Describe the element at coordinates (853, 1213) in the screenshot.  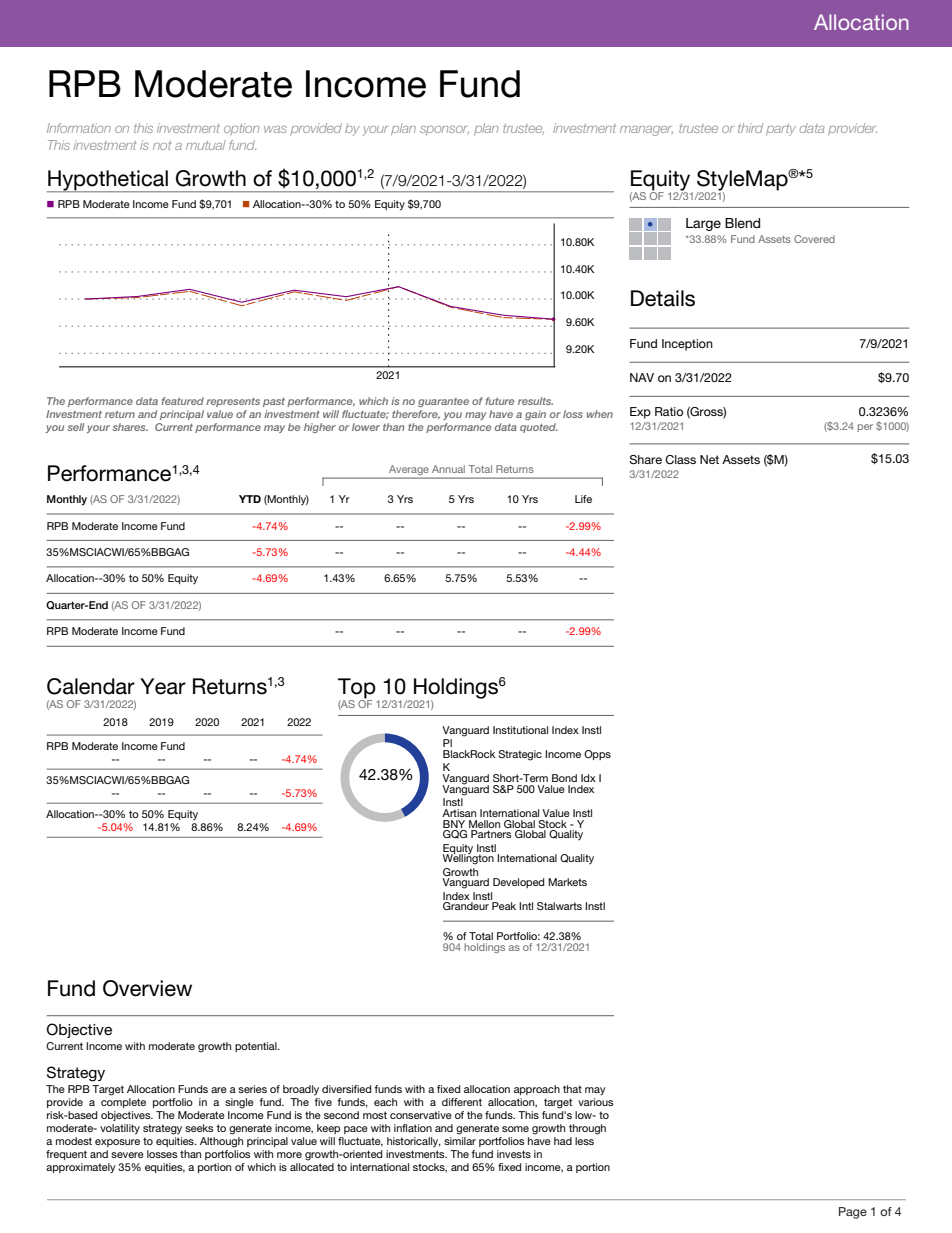
I see `Page` at that location.
